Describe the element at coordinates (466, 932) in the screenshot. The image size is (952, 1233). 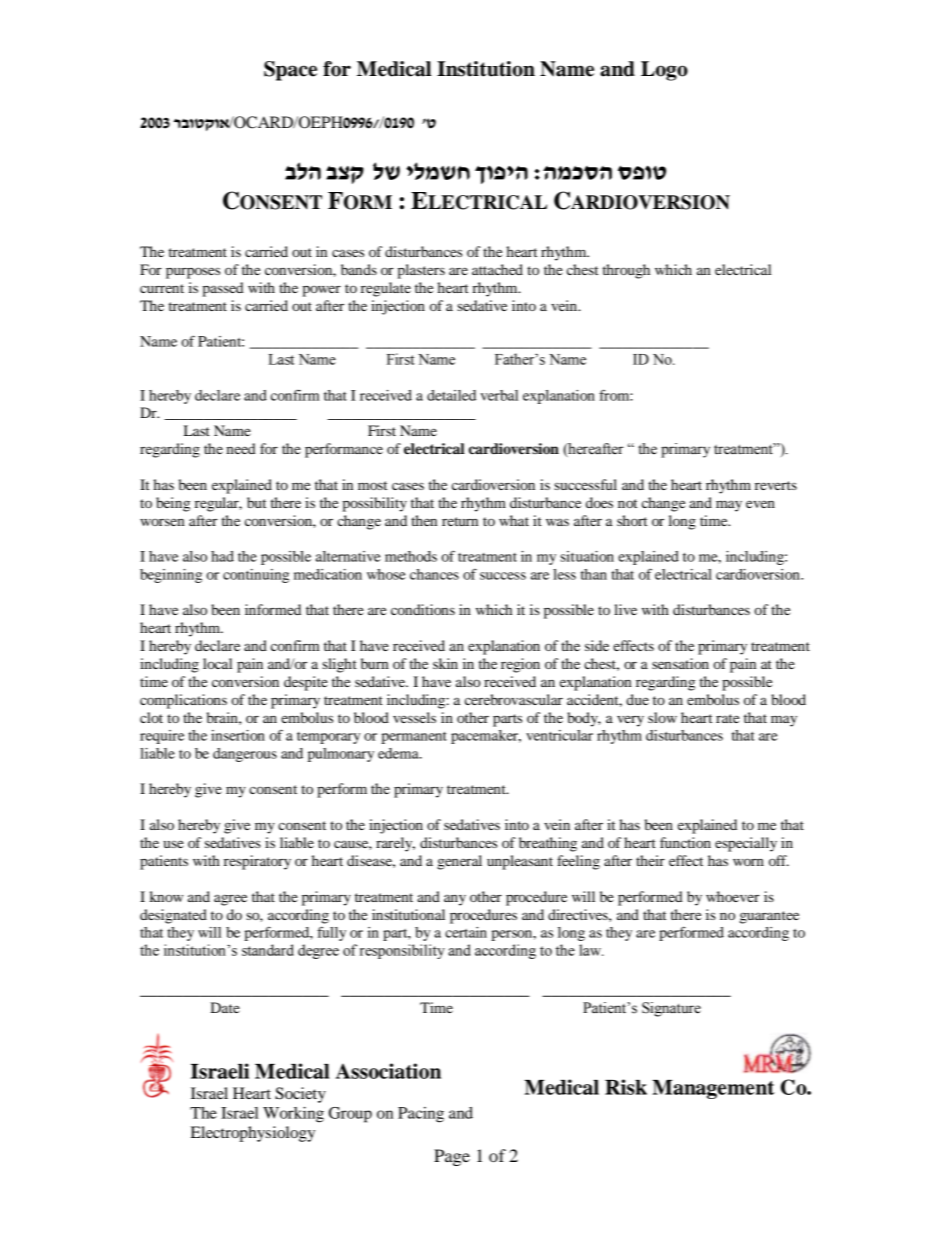
I see `certain` at that location.
